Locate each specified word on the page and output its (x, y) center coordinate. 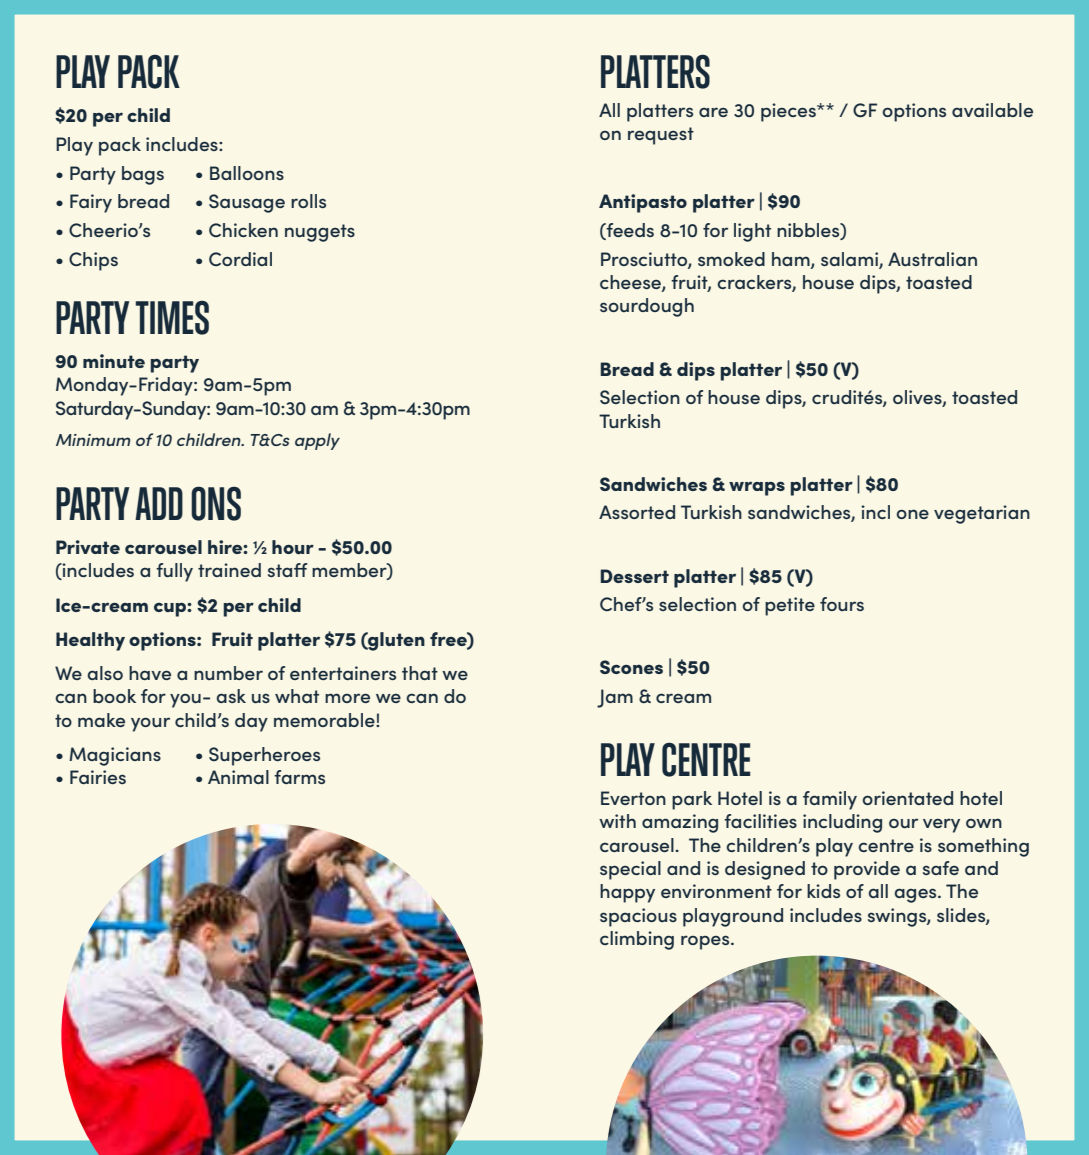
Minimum (93, 440)
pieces (789, 112)
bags (143, 175)
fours (842, 604)
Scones (631, 667)
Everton (633, 798)
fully (174, 572)
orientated (907, 798)
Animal (238, 777)
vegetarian (982, 514)
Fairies (98, 777)
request (661, 136)
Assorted (637, 512)
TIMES (172, 318)
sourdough (647, 307)
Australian (932, 259)
